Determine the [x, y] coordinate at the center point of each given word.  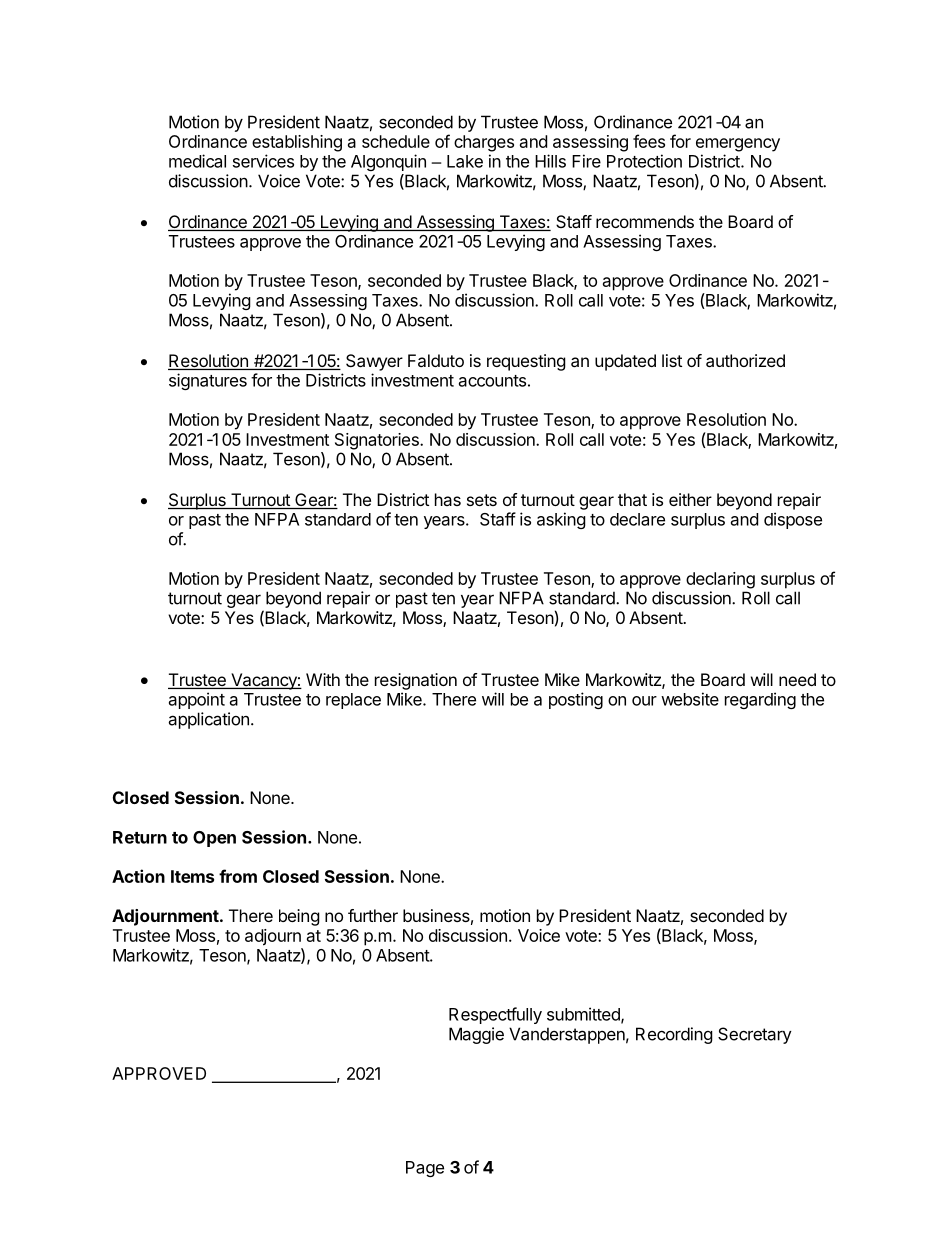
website [690, 699]
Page [425, 1169]
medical [197, 161]
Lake [465, 161]
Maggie [476, 1035]
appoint [197, 700]
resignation [416, 681]
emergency [738, 145]
